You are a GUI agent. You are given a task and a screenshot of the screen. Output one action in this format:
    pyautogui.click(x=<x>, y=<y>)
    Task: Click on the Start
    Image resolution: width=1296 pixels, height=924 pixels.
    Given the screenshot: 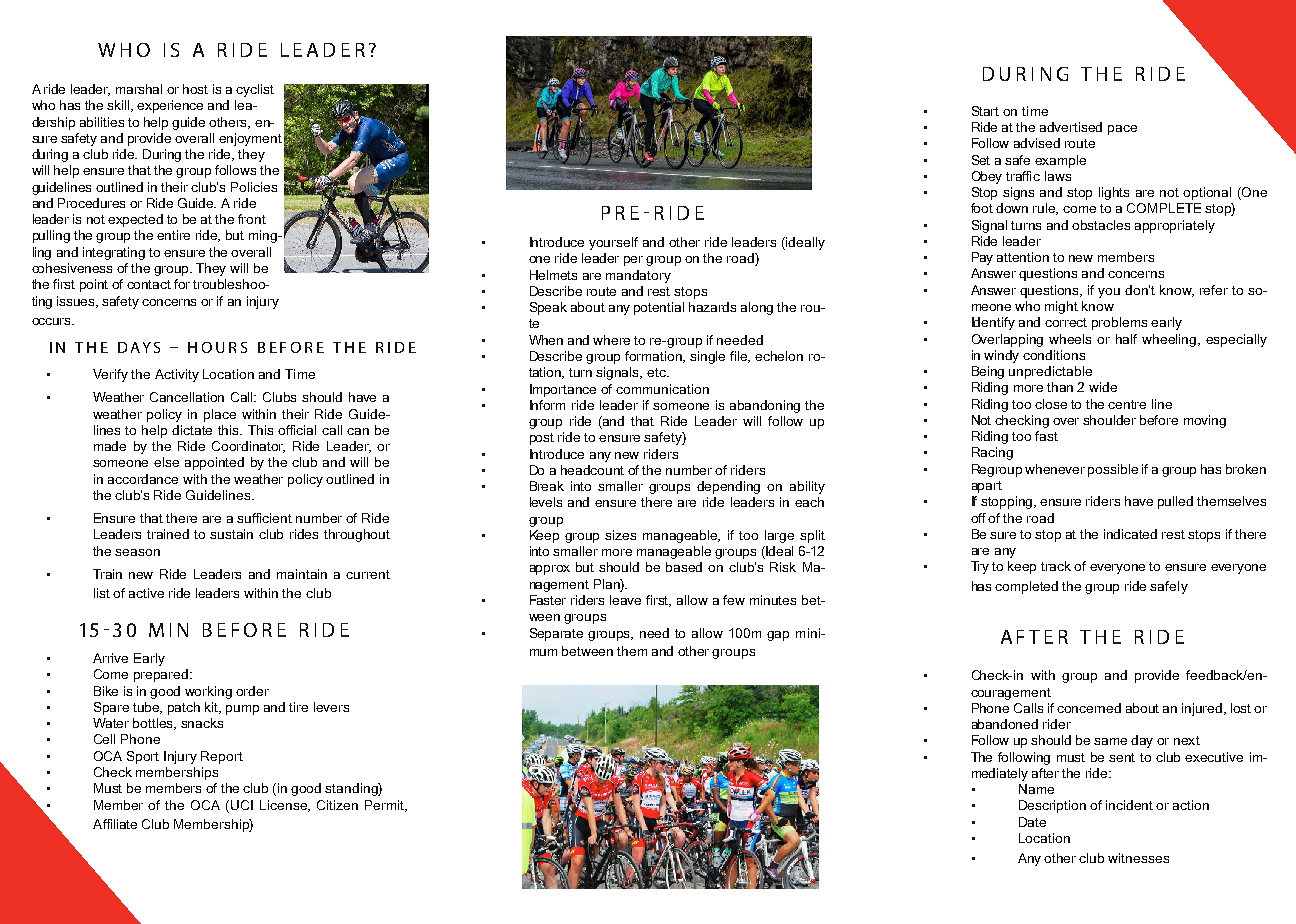 What is the action you would take?
    pyautogui.click(x=985, y=111)
